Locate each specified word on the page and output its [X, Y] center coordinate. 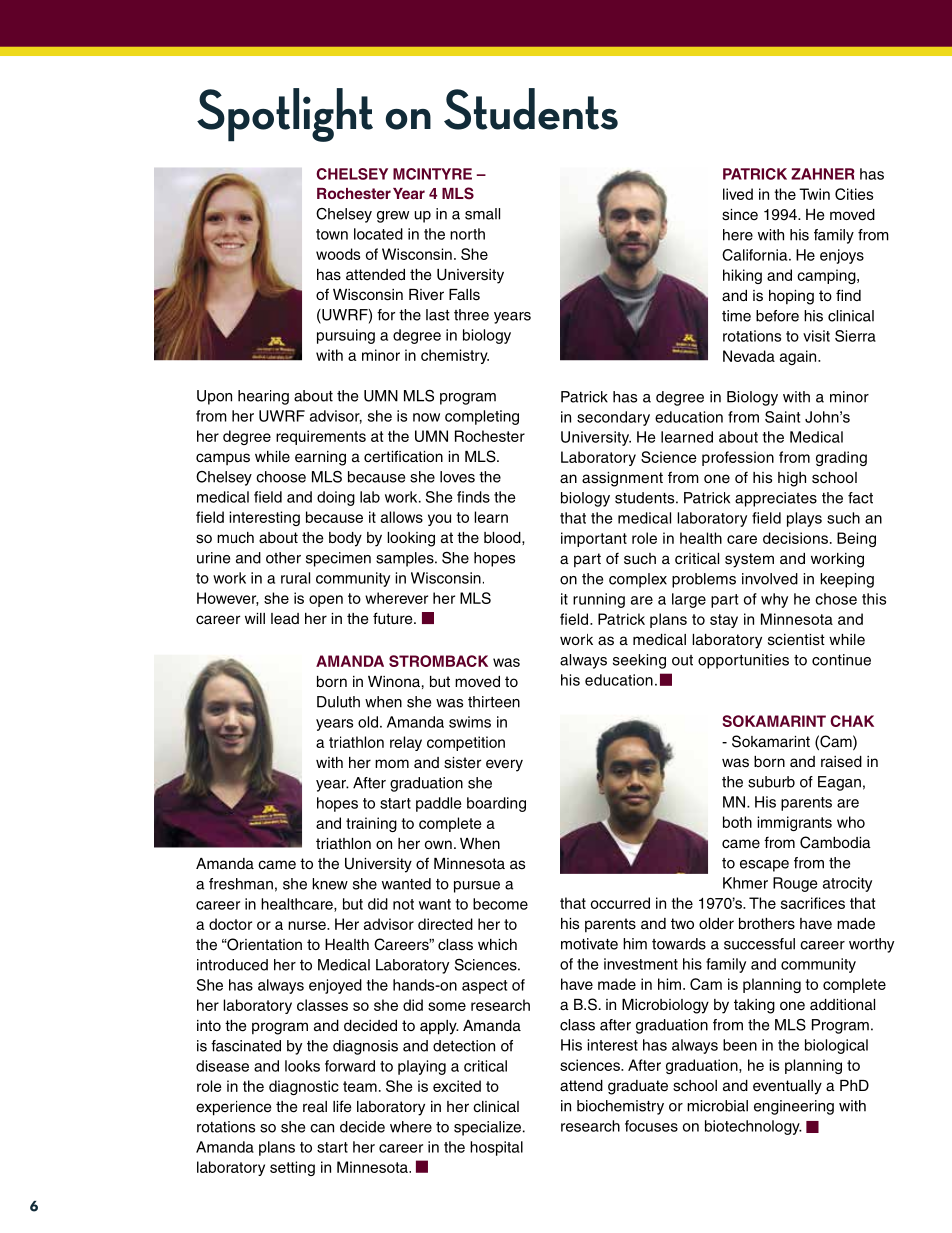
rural [295, 578]
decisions [795, 538]
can [322, 1128]
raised [841, 762]
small [482, 214]
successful [759, 944]
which [497, 944]
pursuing [346, 336]
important [594, 539]
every [504, 765]
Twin [814, 194]
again [799, 357]
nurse [308, 925]
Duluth [338, 702]
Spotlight [285, 115]
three [471, 315]
